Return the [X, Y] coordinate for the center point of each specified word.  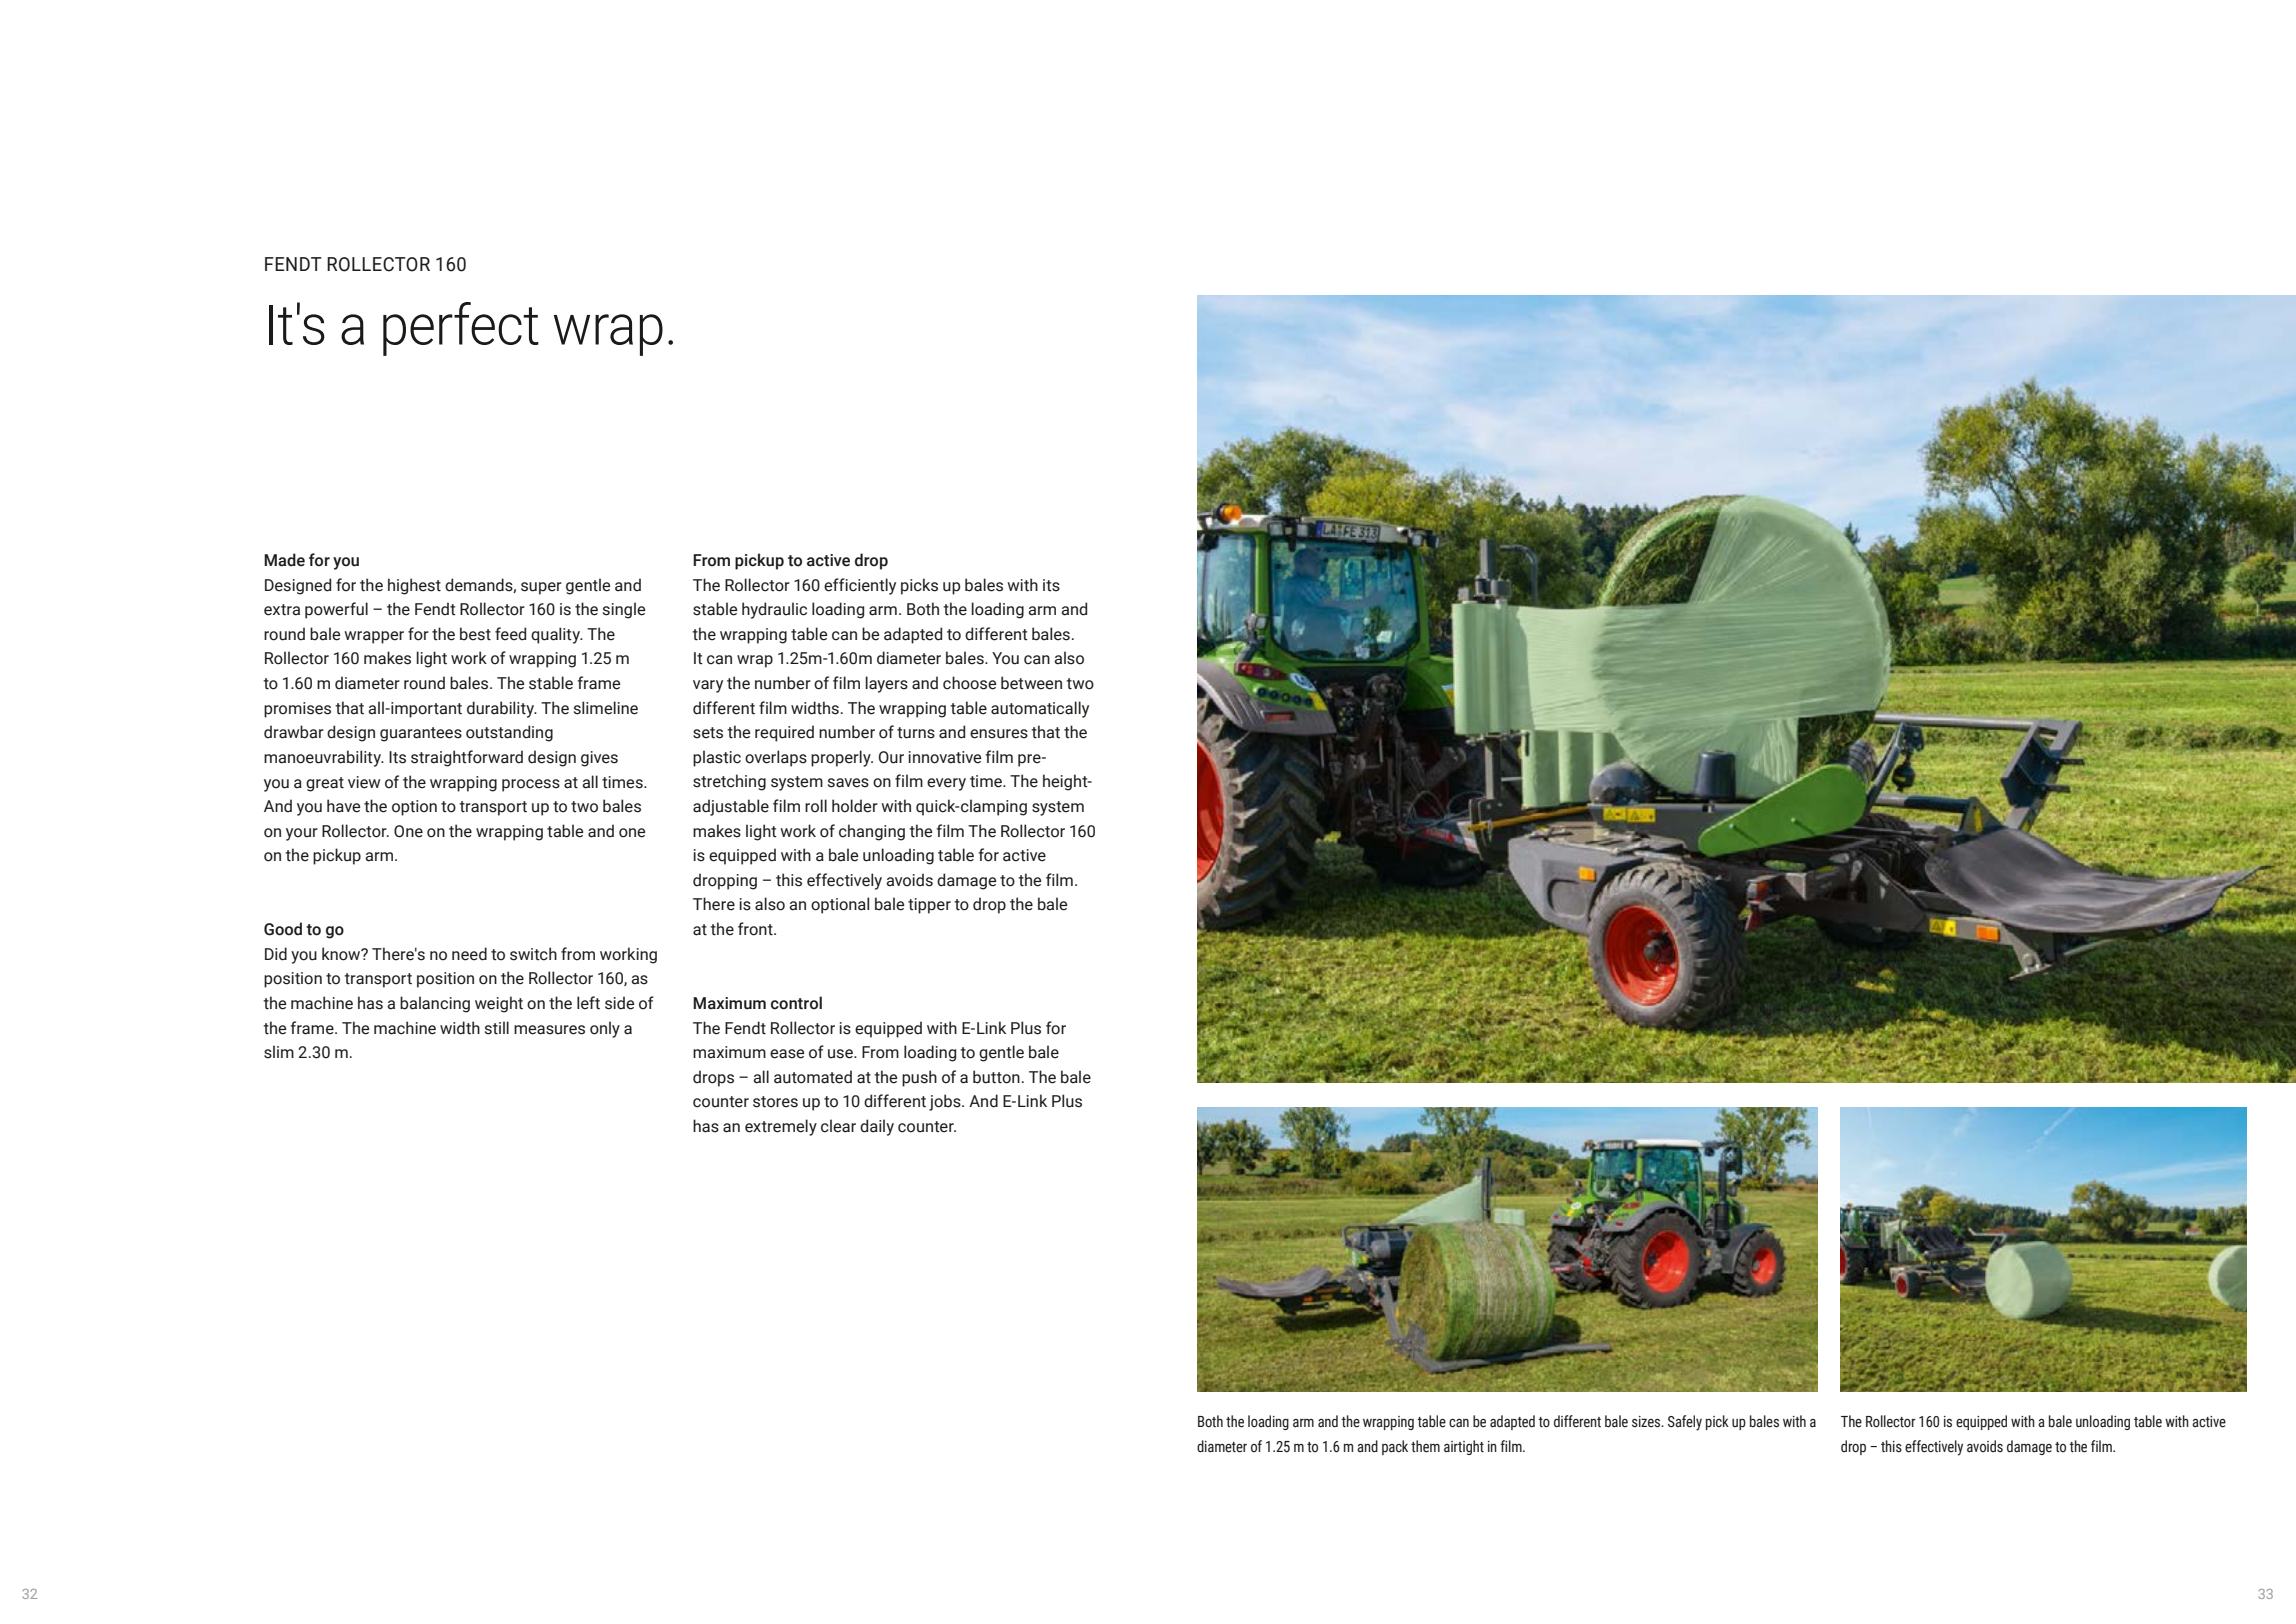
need [469, 954]
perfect [461, 329]
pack [1395, 1447]
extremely [781, 1127]
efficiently [860, 586]
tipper [929, 906]
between [1031, 683]
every [946, 784]
